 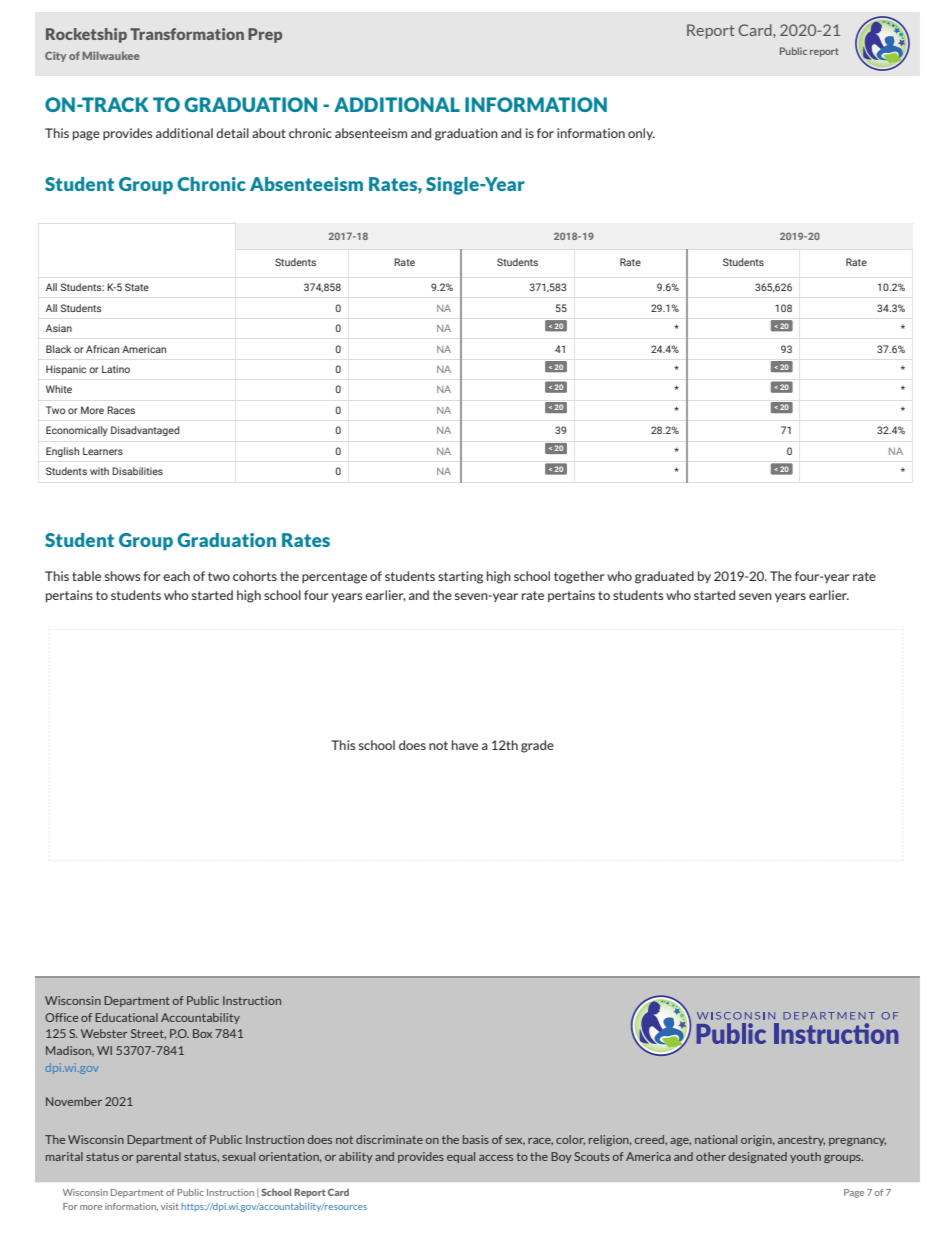 What do you see at coordinates (159, 1157) in the screenshot?
I see `parental` at bounding box center [159, 1157].
